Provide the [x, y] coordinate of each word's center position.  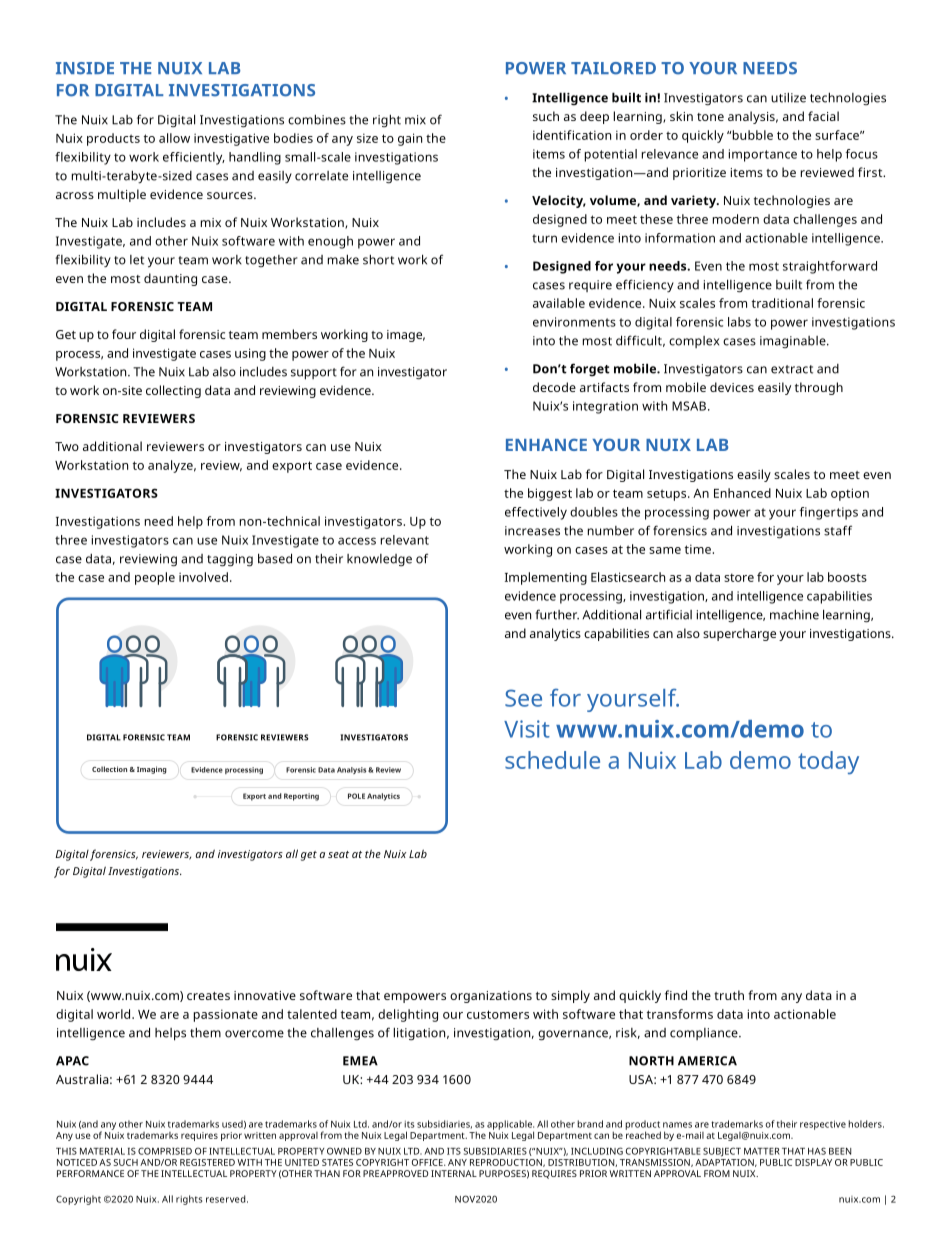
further [557, 614]
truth [729, 995]
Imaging [152, 770]
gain [410, 139]
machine [794, 614]
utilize [788, 97]
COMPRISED [165, 1151]
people [155, 578]
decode [554, 387]
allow [174, 138]
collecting [173, 391]
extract [792, 369]
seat [338, 854]
